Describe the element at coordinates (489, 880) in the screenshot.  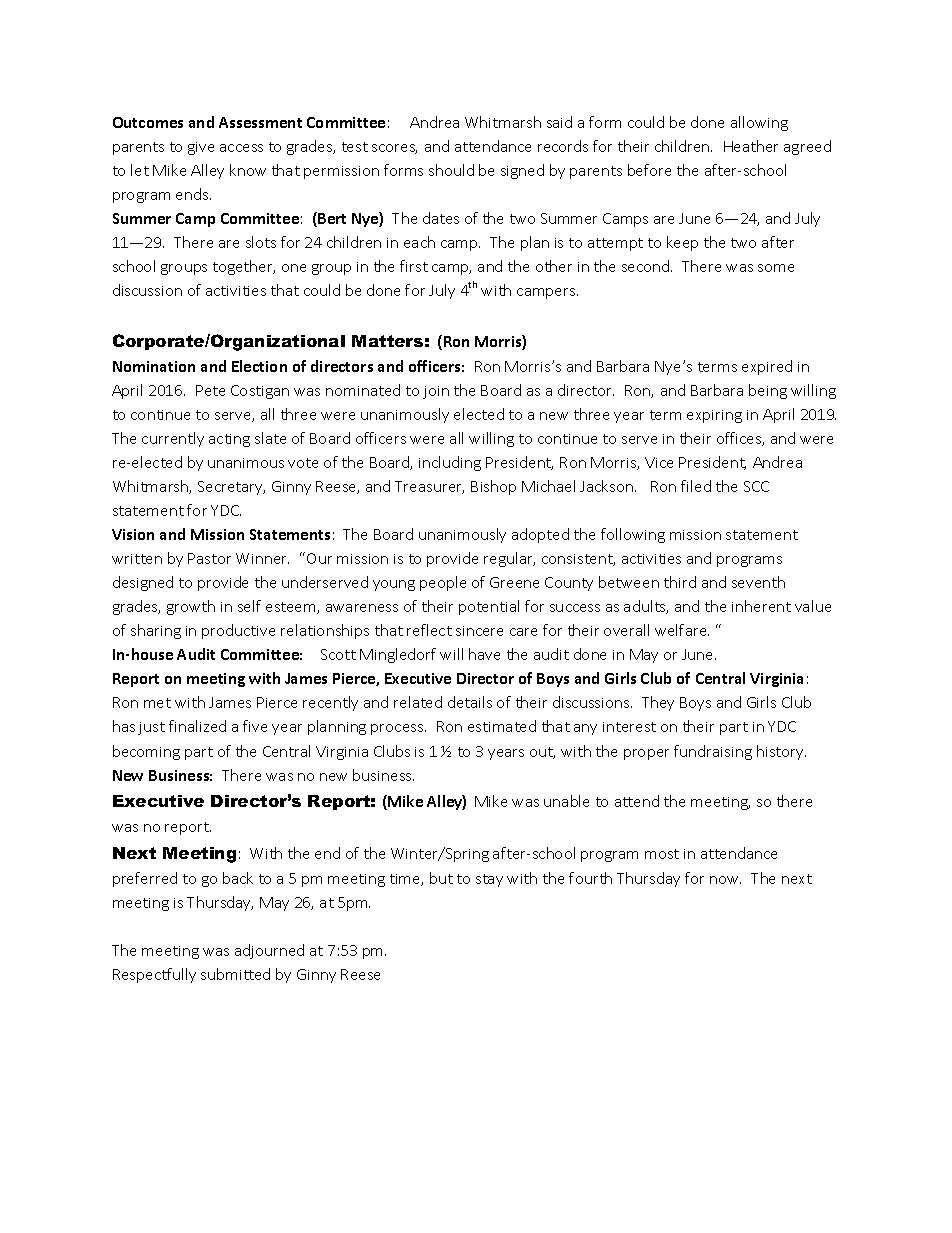
I see `stay` at that location.
